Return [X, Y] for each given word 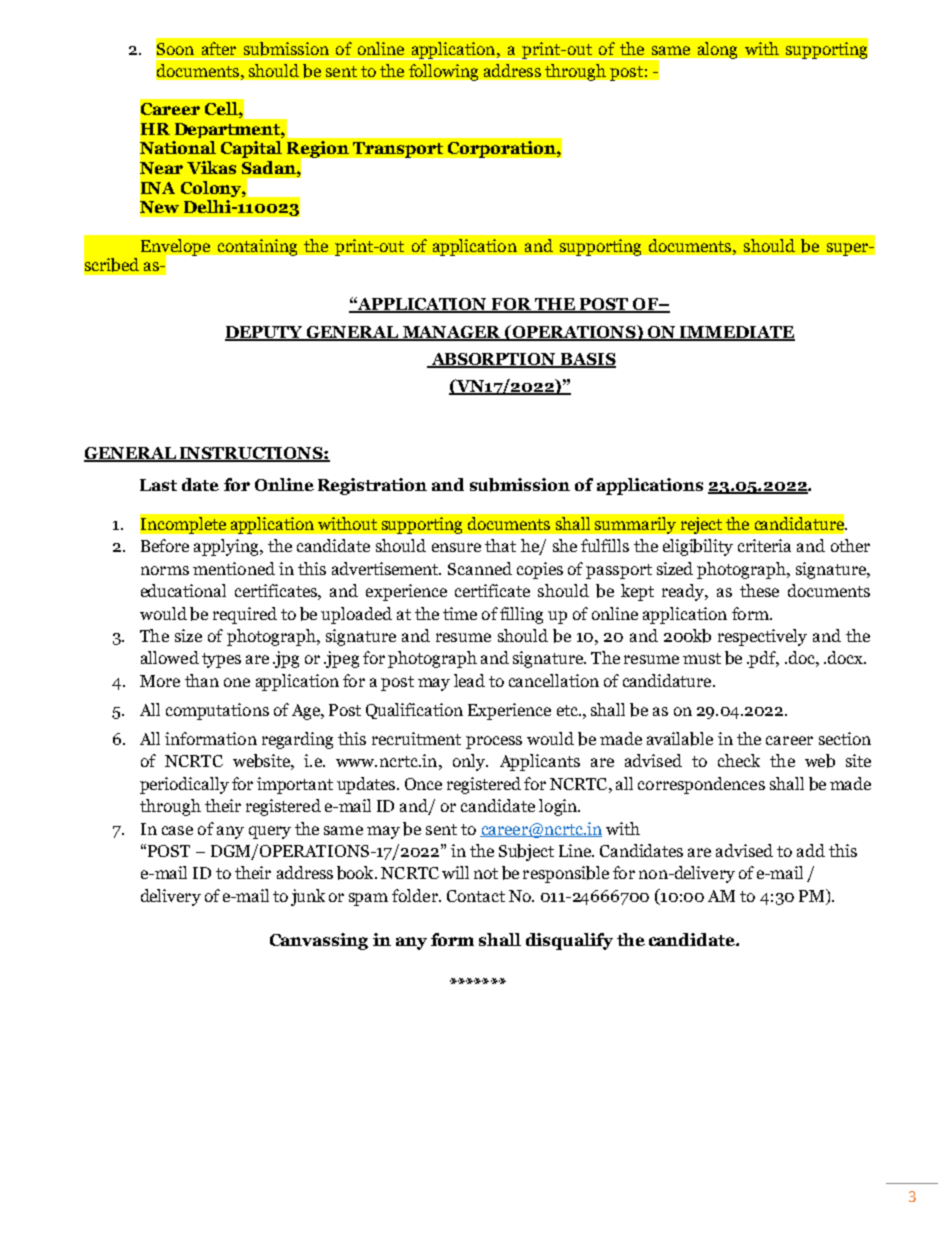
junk [308, 897]
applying [227, 547]
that [500, 545]
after [219, 48]
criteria [764, 545]
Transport [398, 150]
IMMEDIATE [736, 333]
